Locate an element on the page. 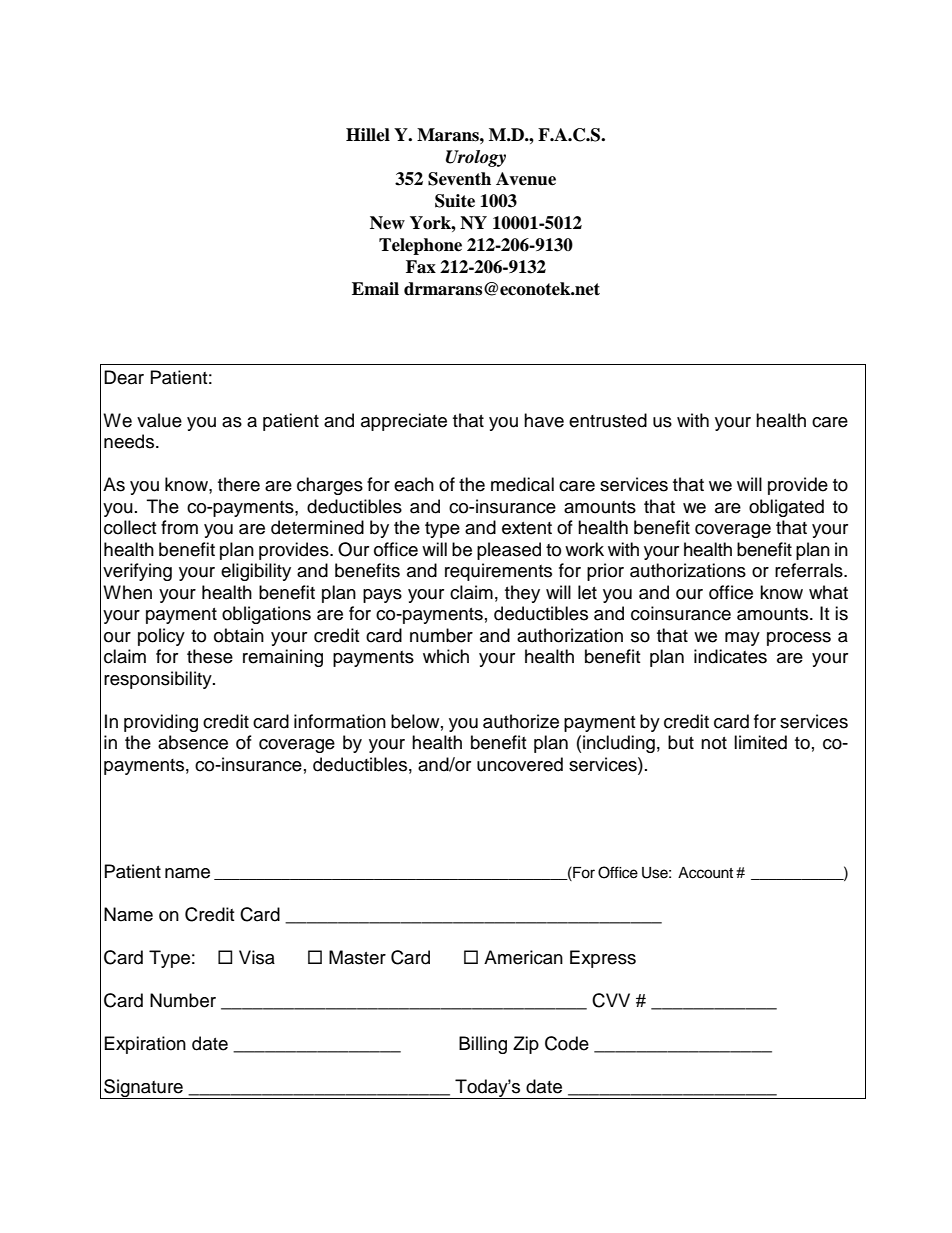 The width and height of the document is (952, 1233). Code is located at coordinates (567, 1043).
